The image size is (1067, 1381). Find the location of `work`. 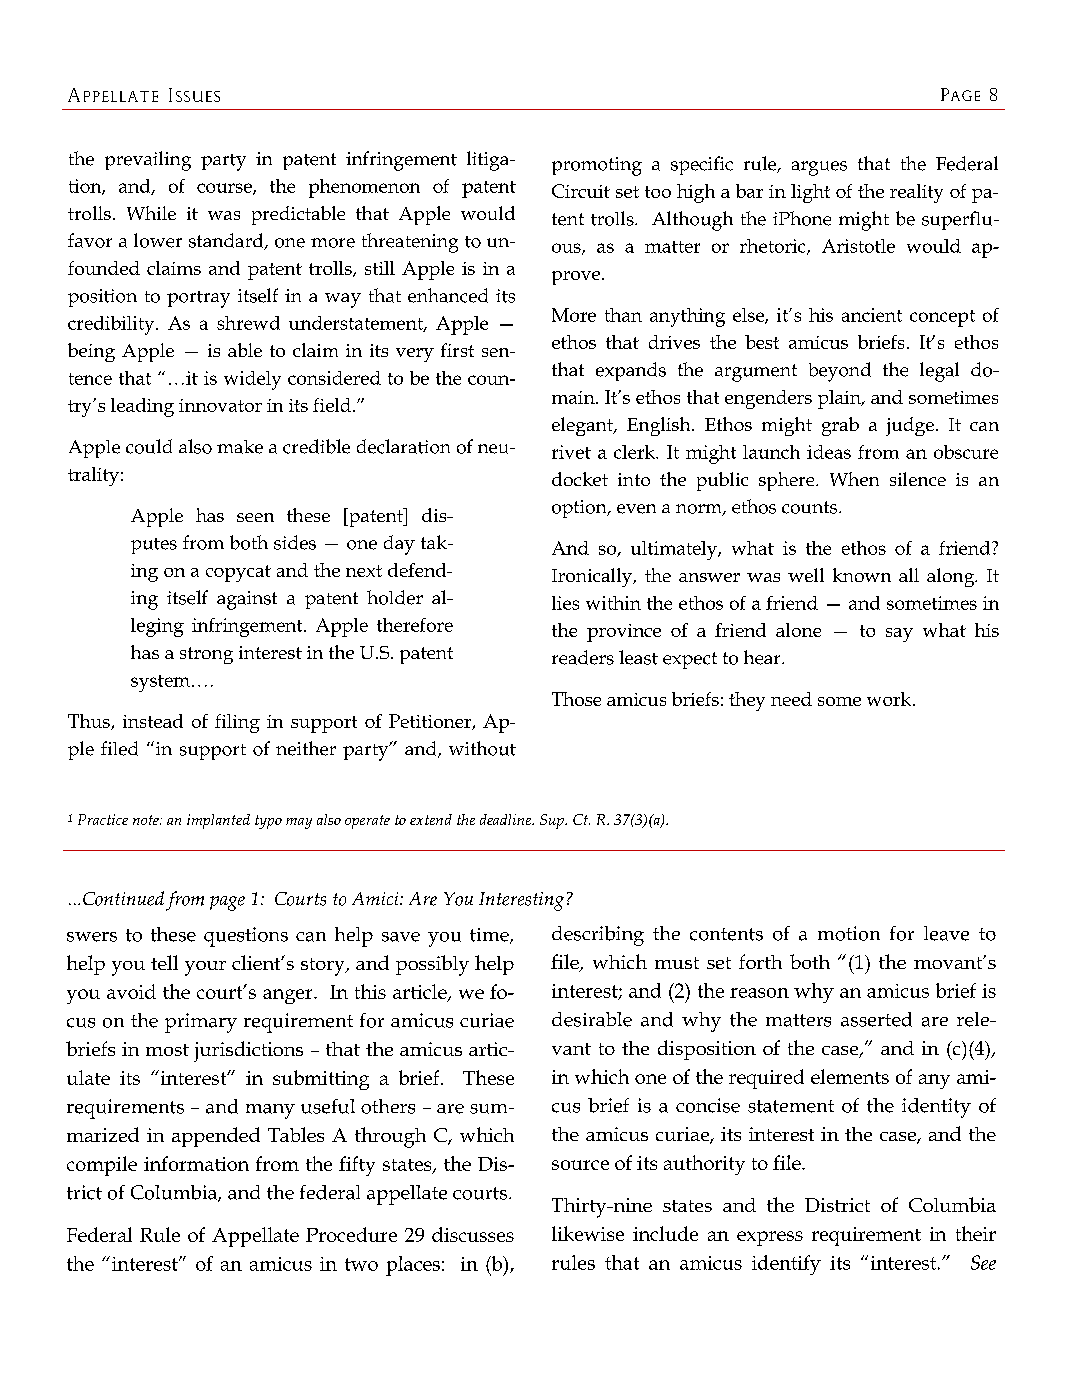

work is located at coordinates (890, 699).
